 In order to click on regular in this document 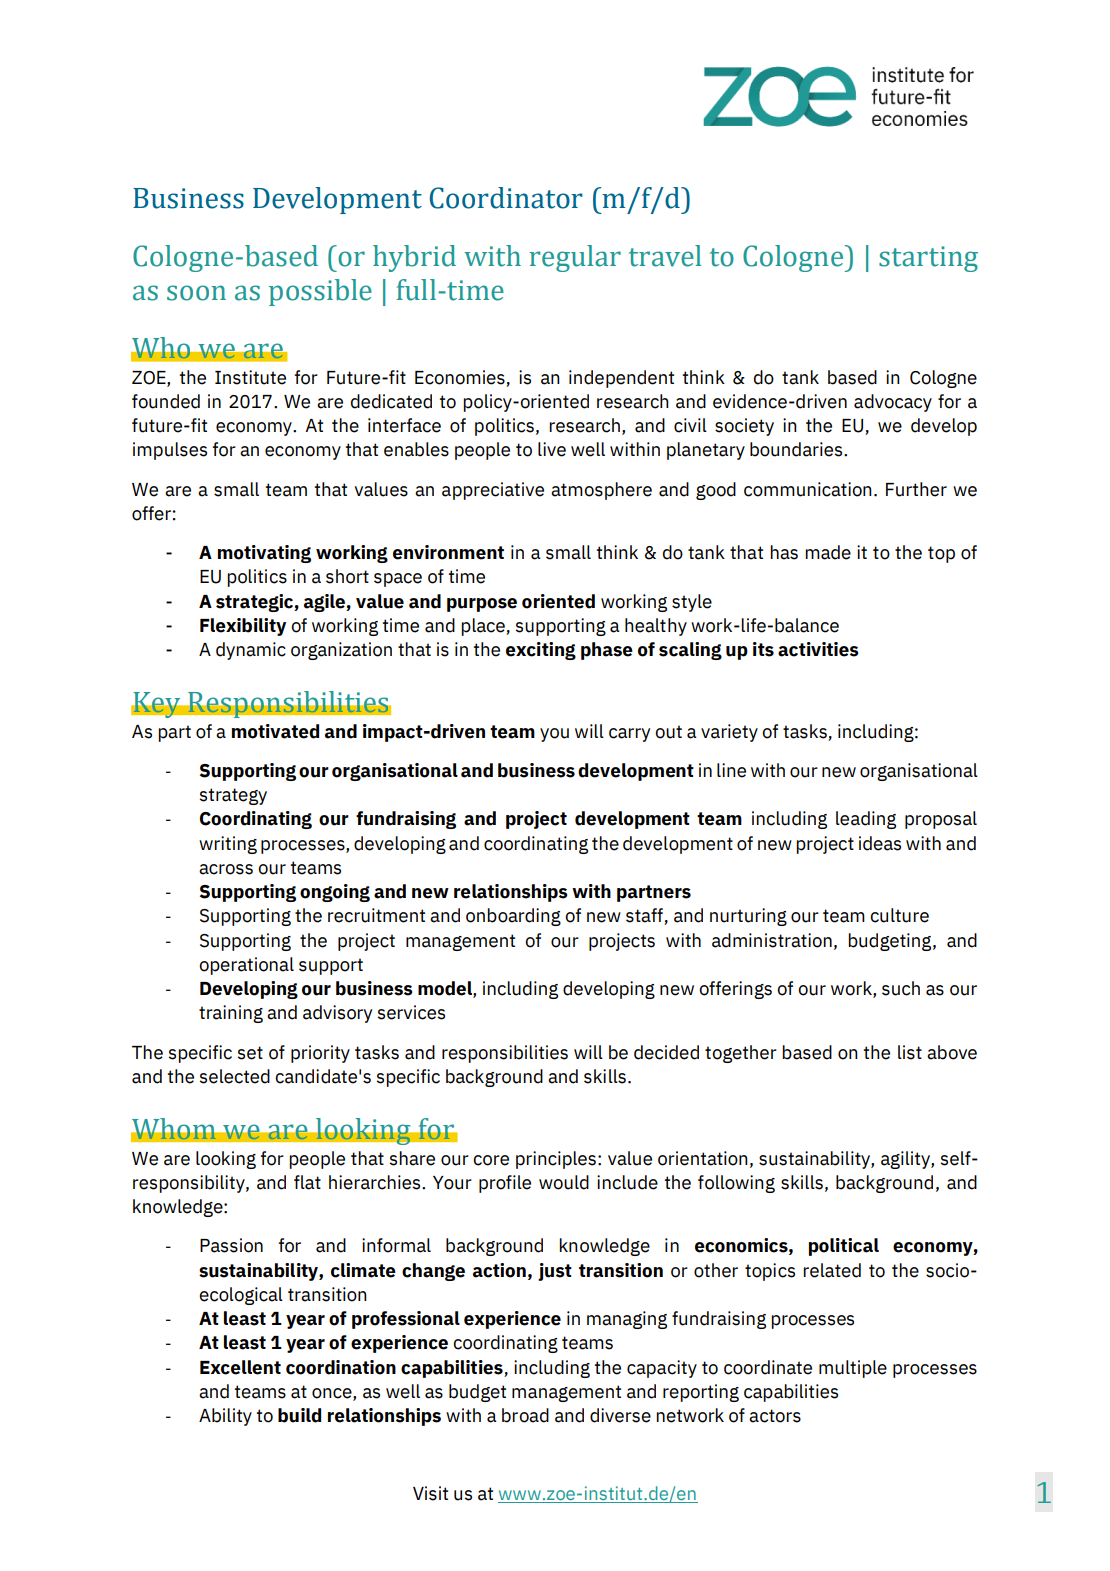, I will do `click(575, 258)`.
